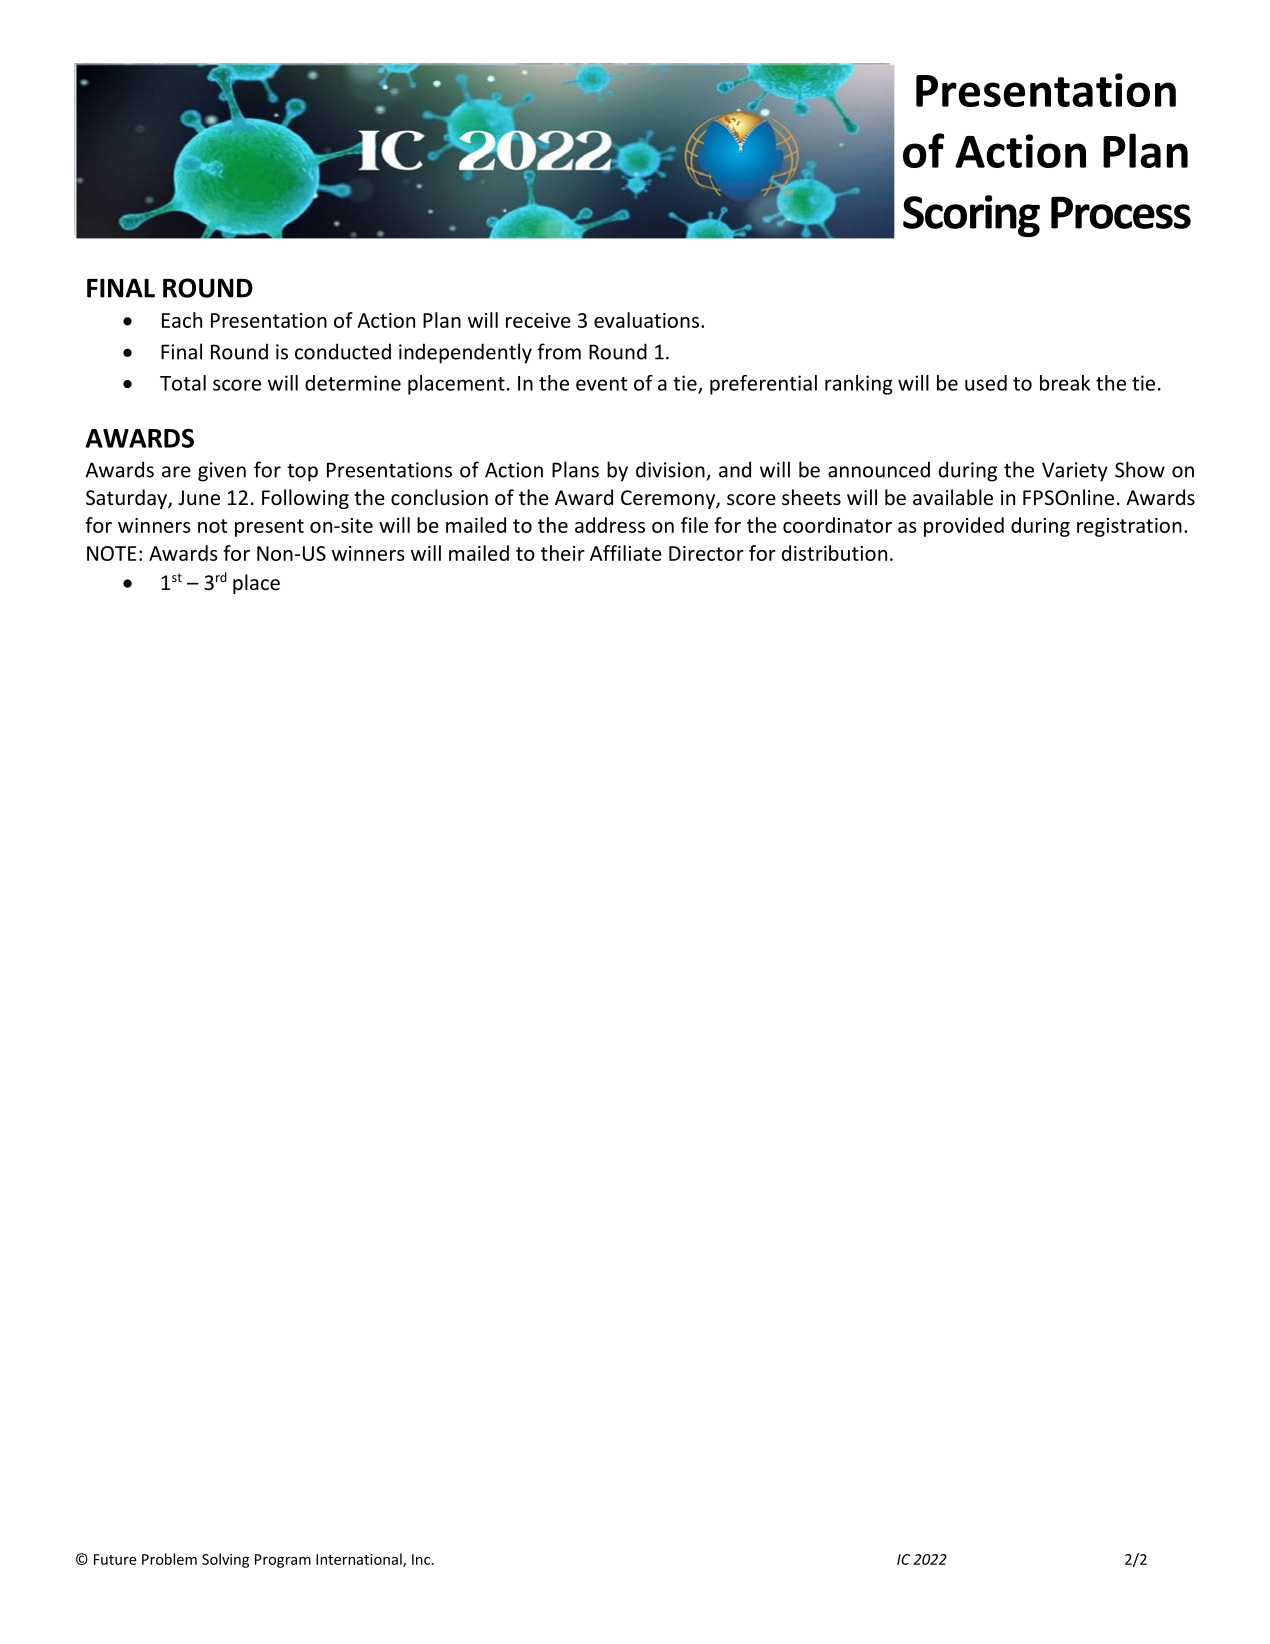 The image size is (1270, 1644). Describe the element at coordinates (648, 320) in the page. I see `evaluations` at that location.
